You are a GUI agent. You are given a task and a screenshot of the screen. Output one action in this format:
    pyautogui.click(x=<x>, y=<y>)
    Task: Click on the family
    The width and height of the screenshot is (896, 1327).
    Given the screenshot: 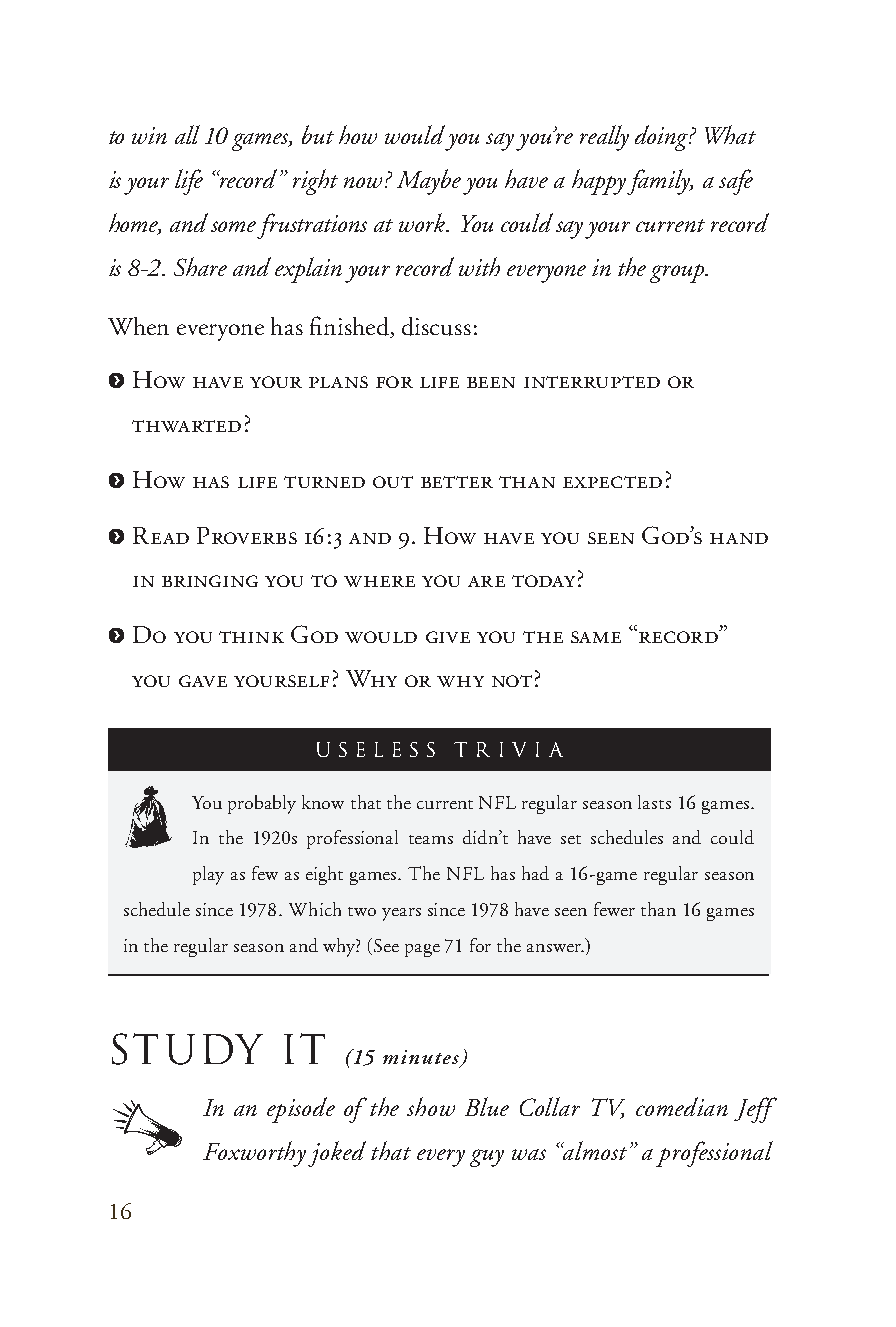 What is the action you would take?
    pyautogui.click(x=660, y=182)
